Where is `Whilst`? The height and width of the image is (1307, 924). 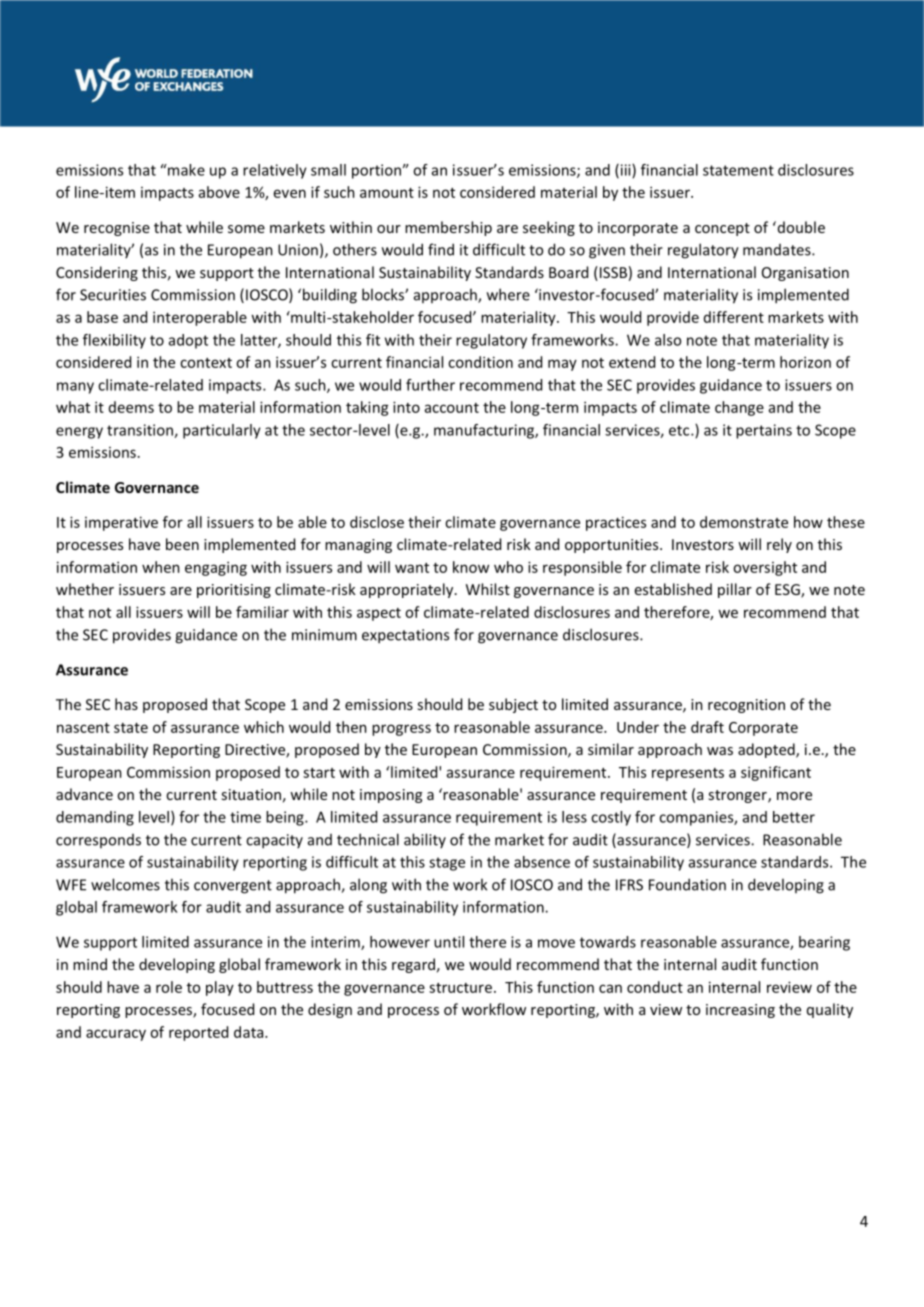
Whilst is located at coordinates (488, 589).
